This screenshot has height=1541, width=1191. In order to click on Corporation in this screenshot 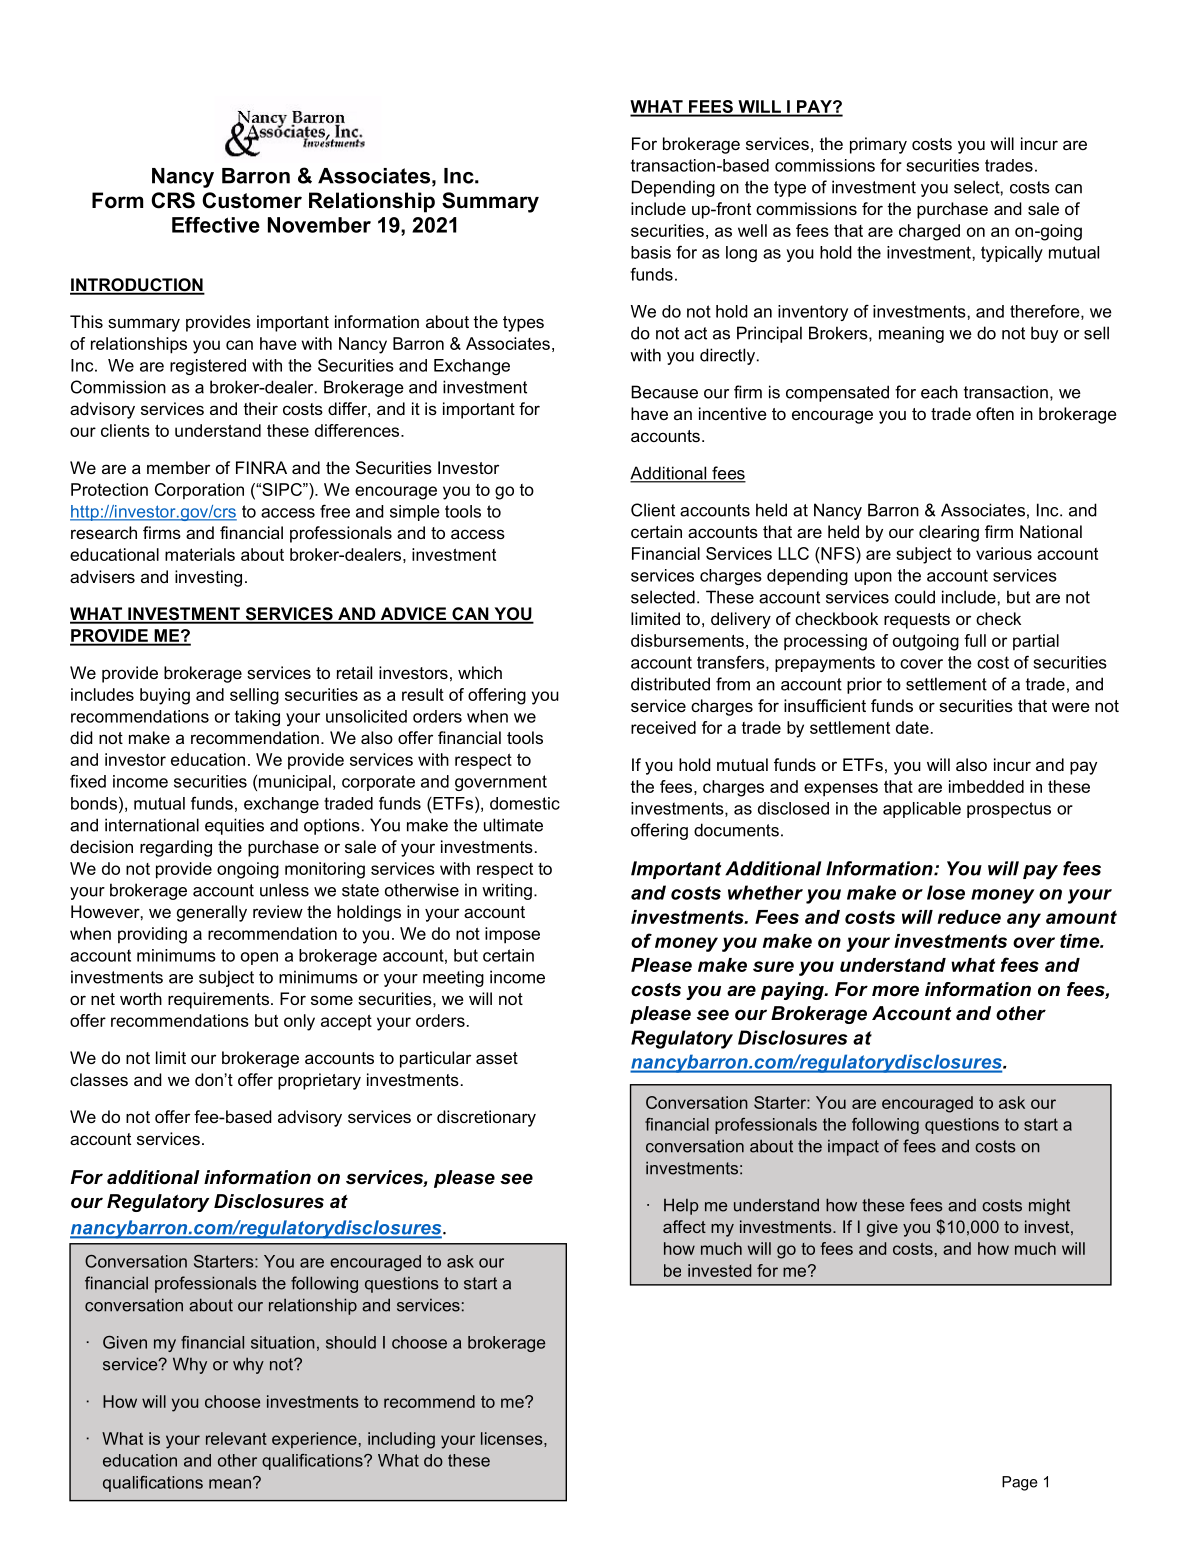, I will do `click(199, 491)`.
